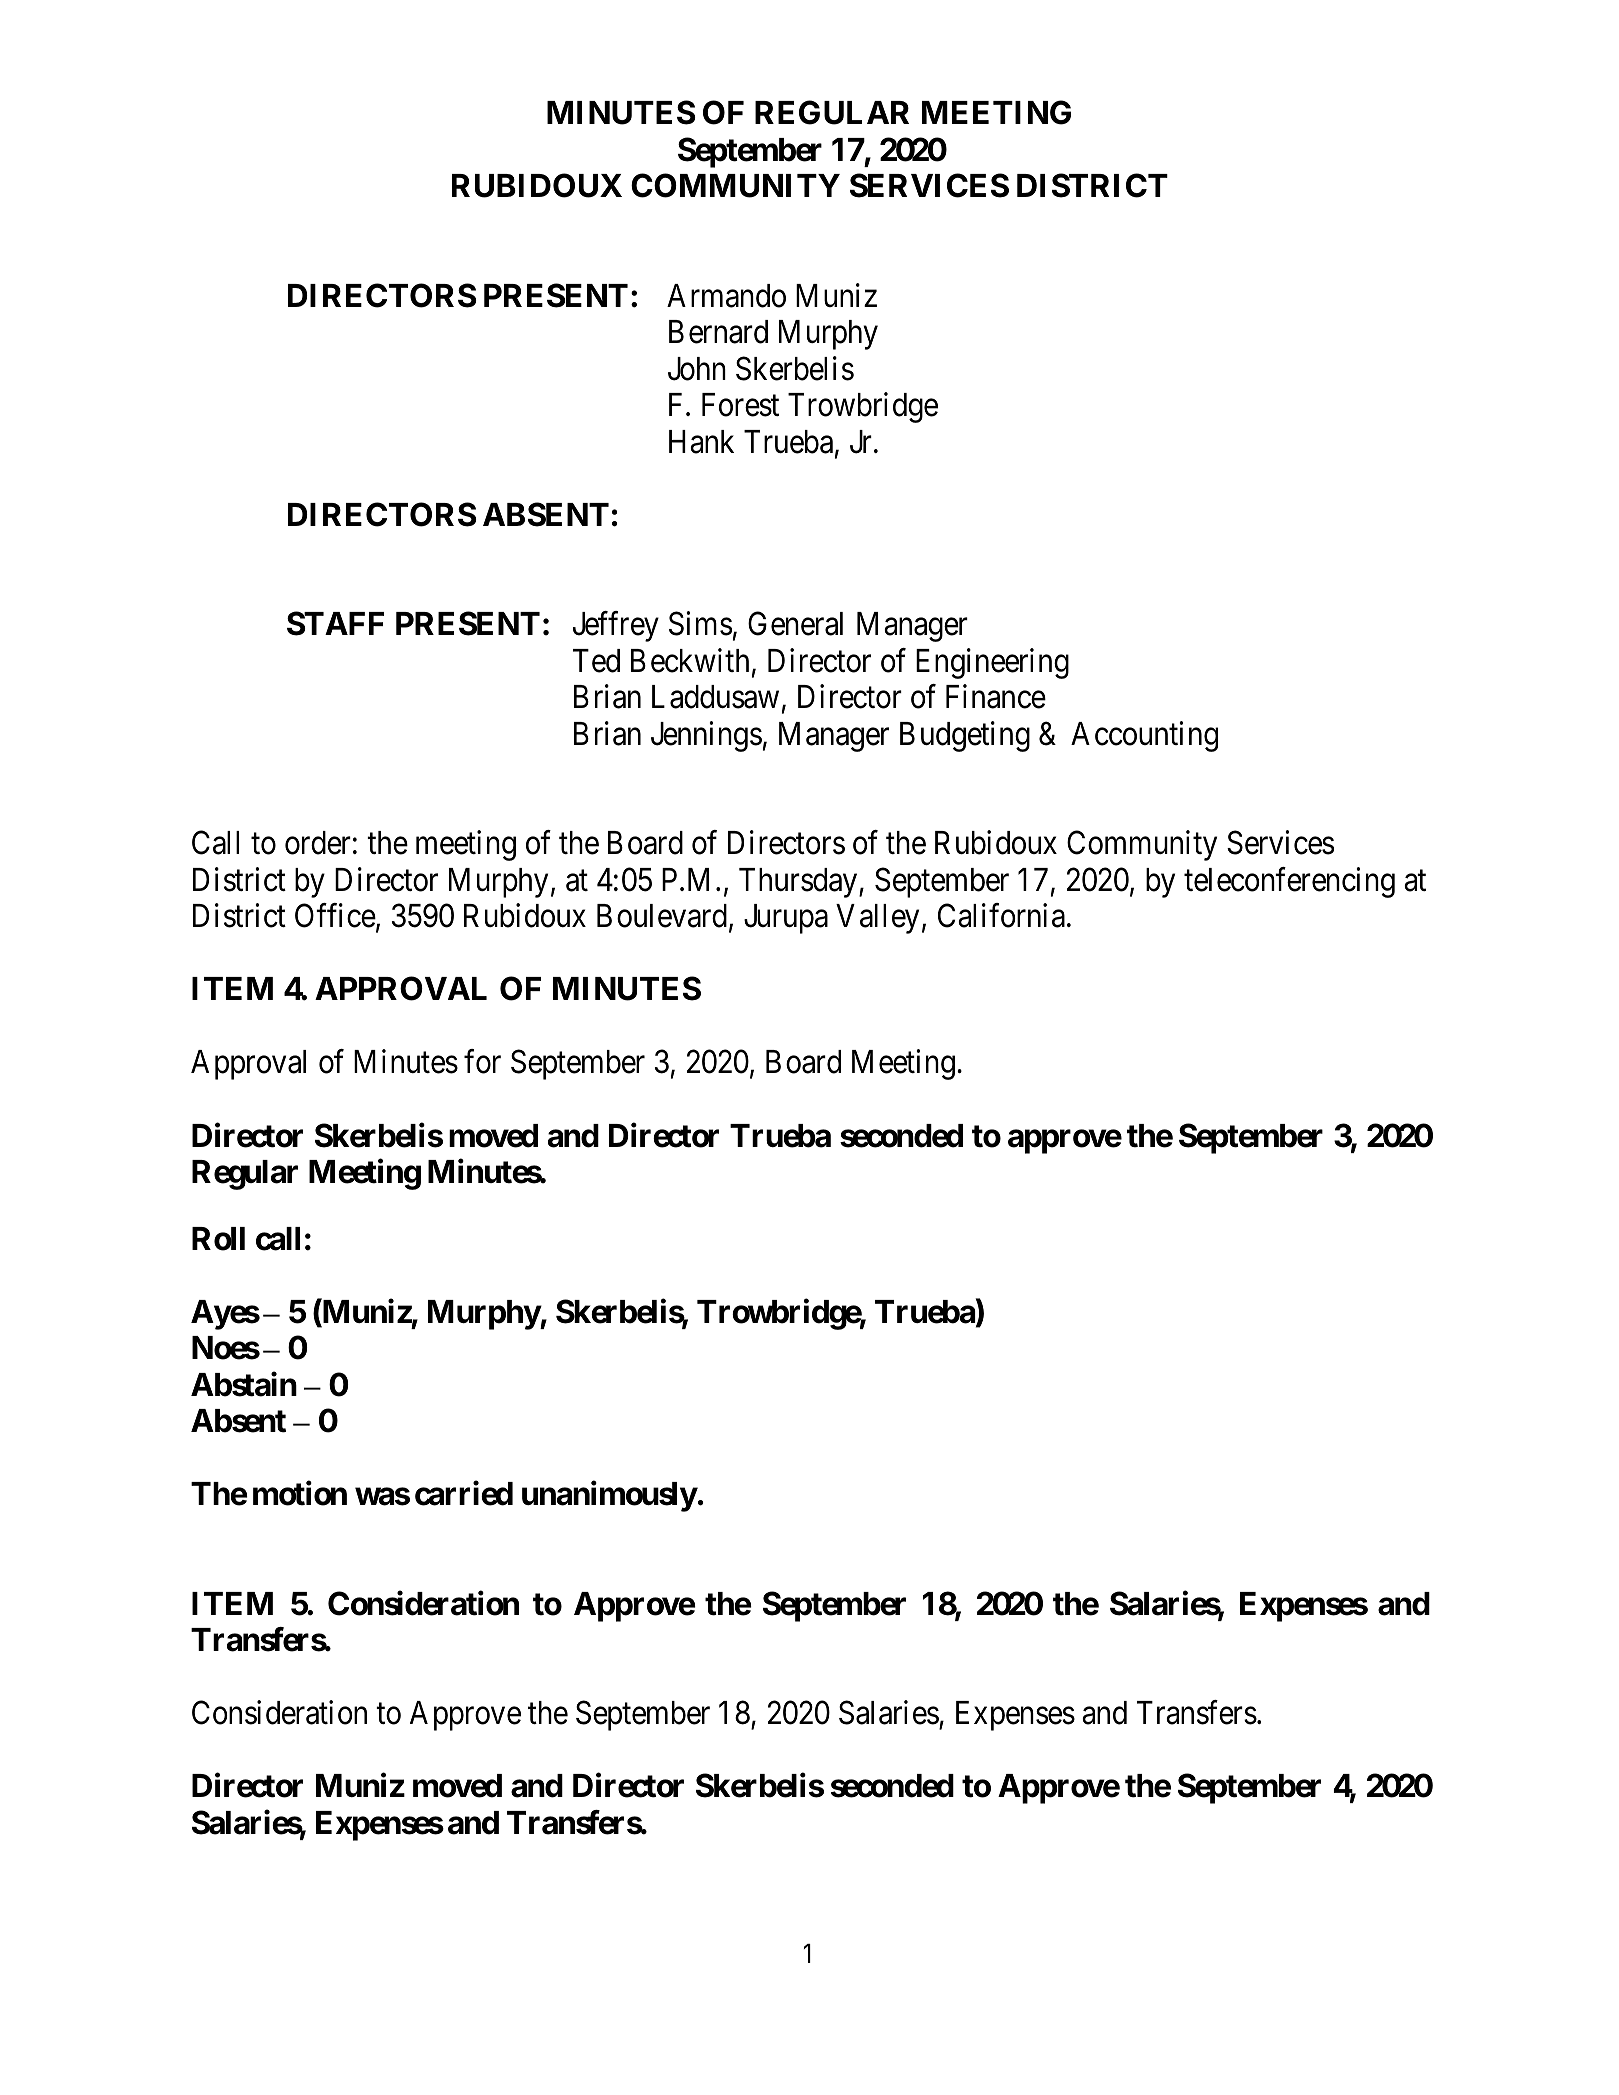 The width and height of the document is (1619, 2095). I want to click on Bernard, so click(718, 332).
